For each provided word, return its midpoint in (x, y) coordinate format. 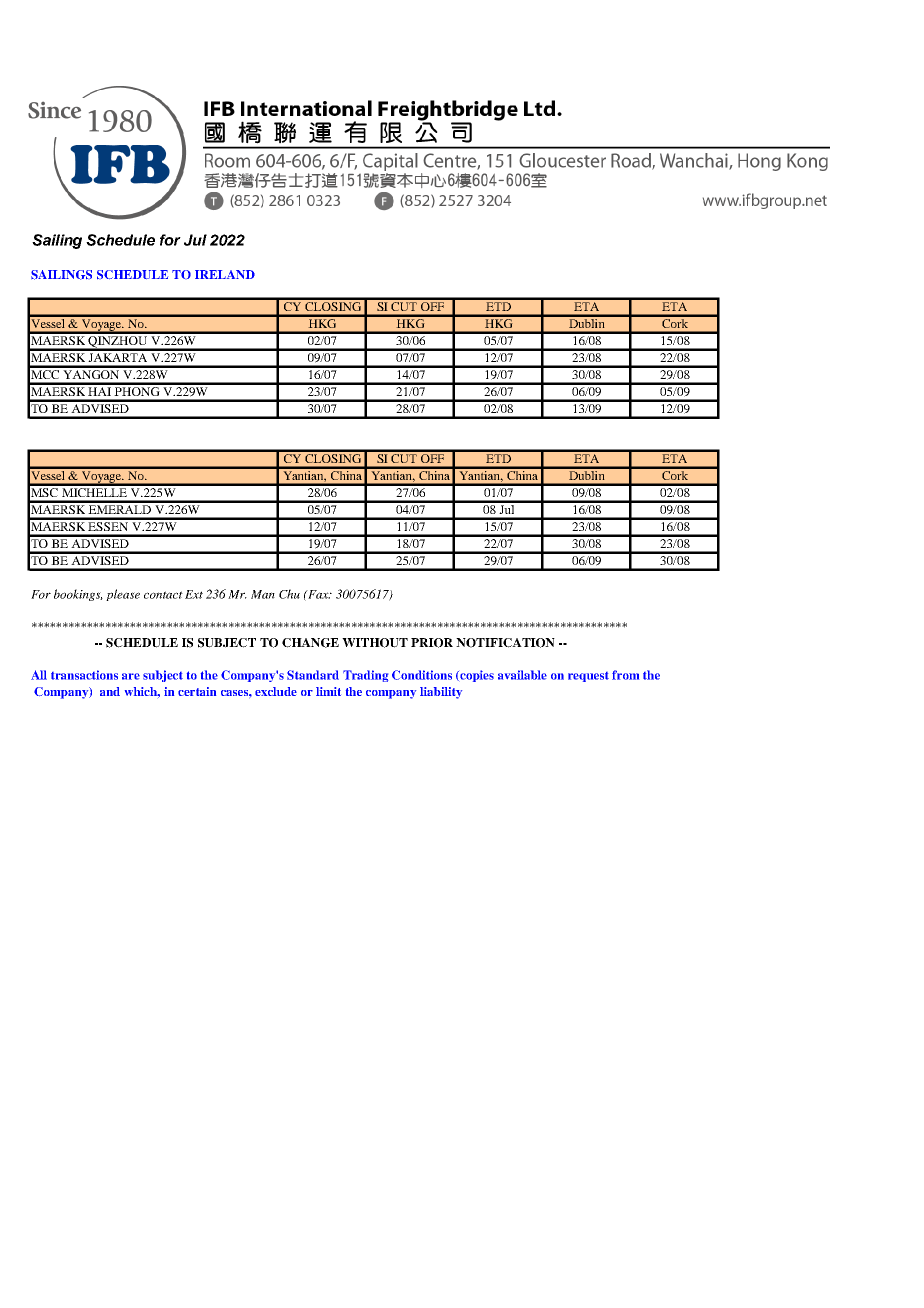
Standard (313, 675)
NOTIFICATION (505, 643)
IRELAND (225, 274)
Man (263, 594)
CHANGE (310, 643)
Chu (289, 594)
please (123, 595)
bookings (78, 595)
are (131, 676)
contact (163, 595)
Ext (194, 594)
